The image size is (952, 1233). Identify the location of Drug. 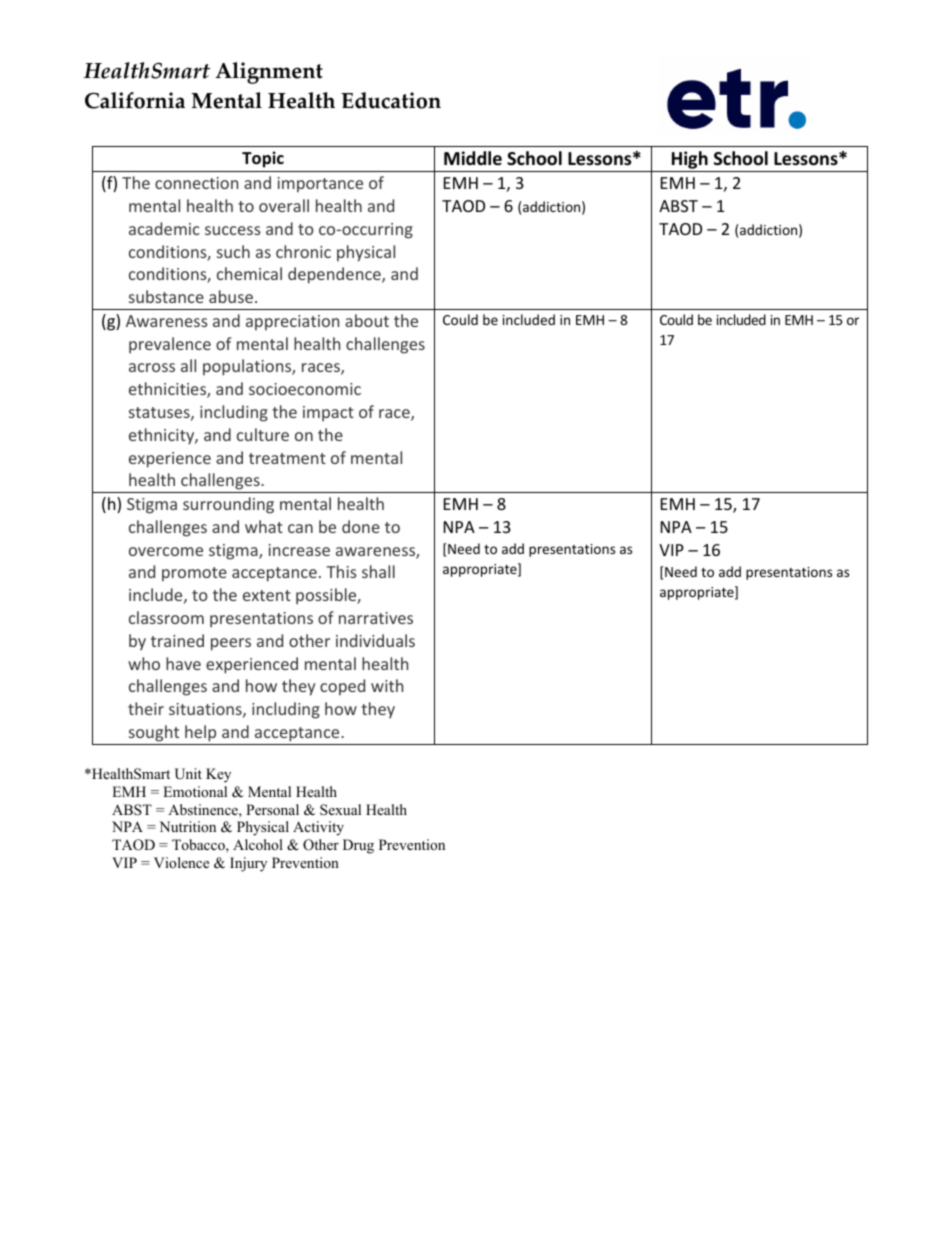
(358, 846).
